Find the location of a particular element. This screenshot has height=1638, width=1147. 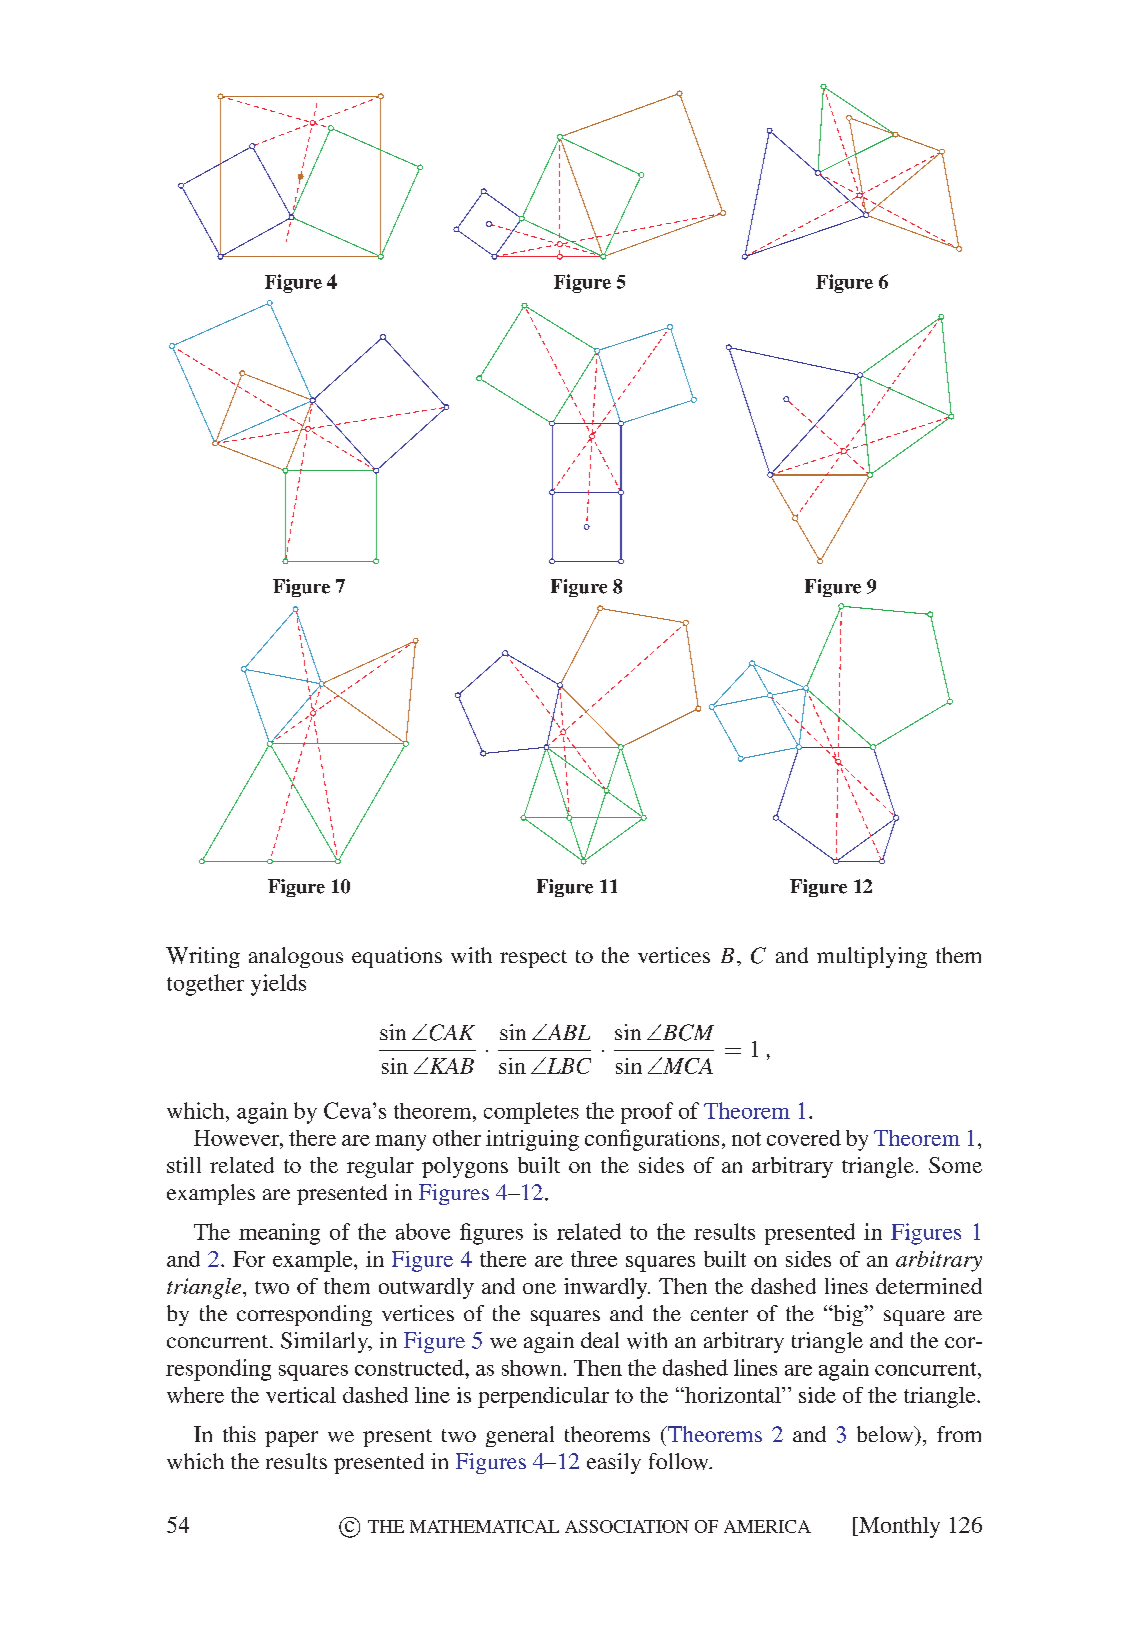

respect is located at coordinates (533, 959).
